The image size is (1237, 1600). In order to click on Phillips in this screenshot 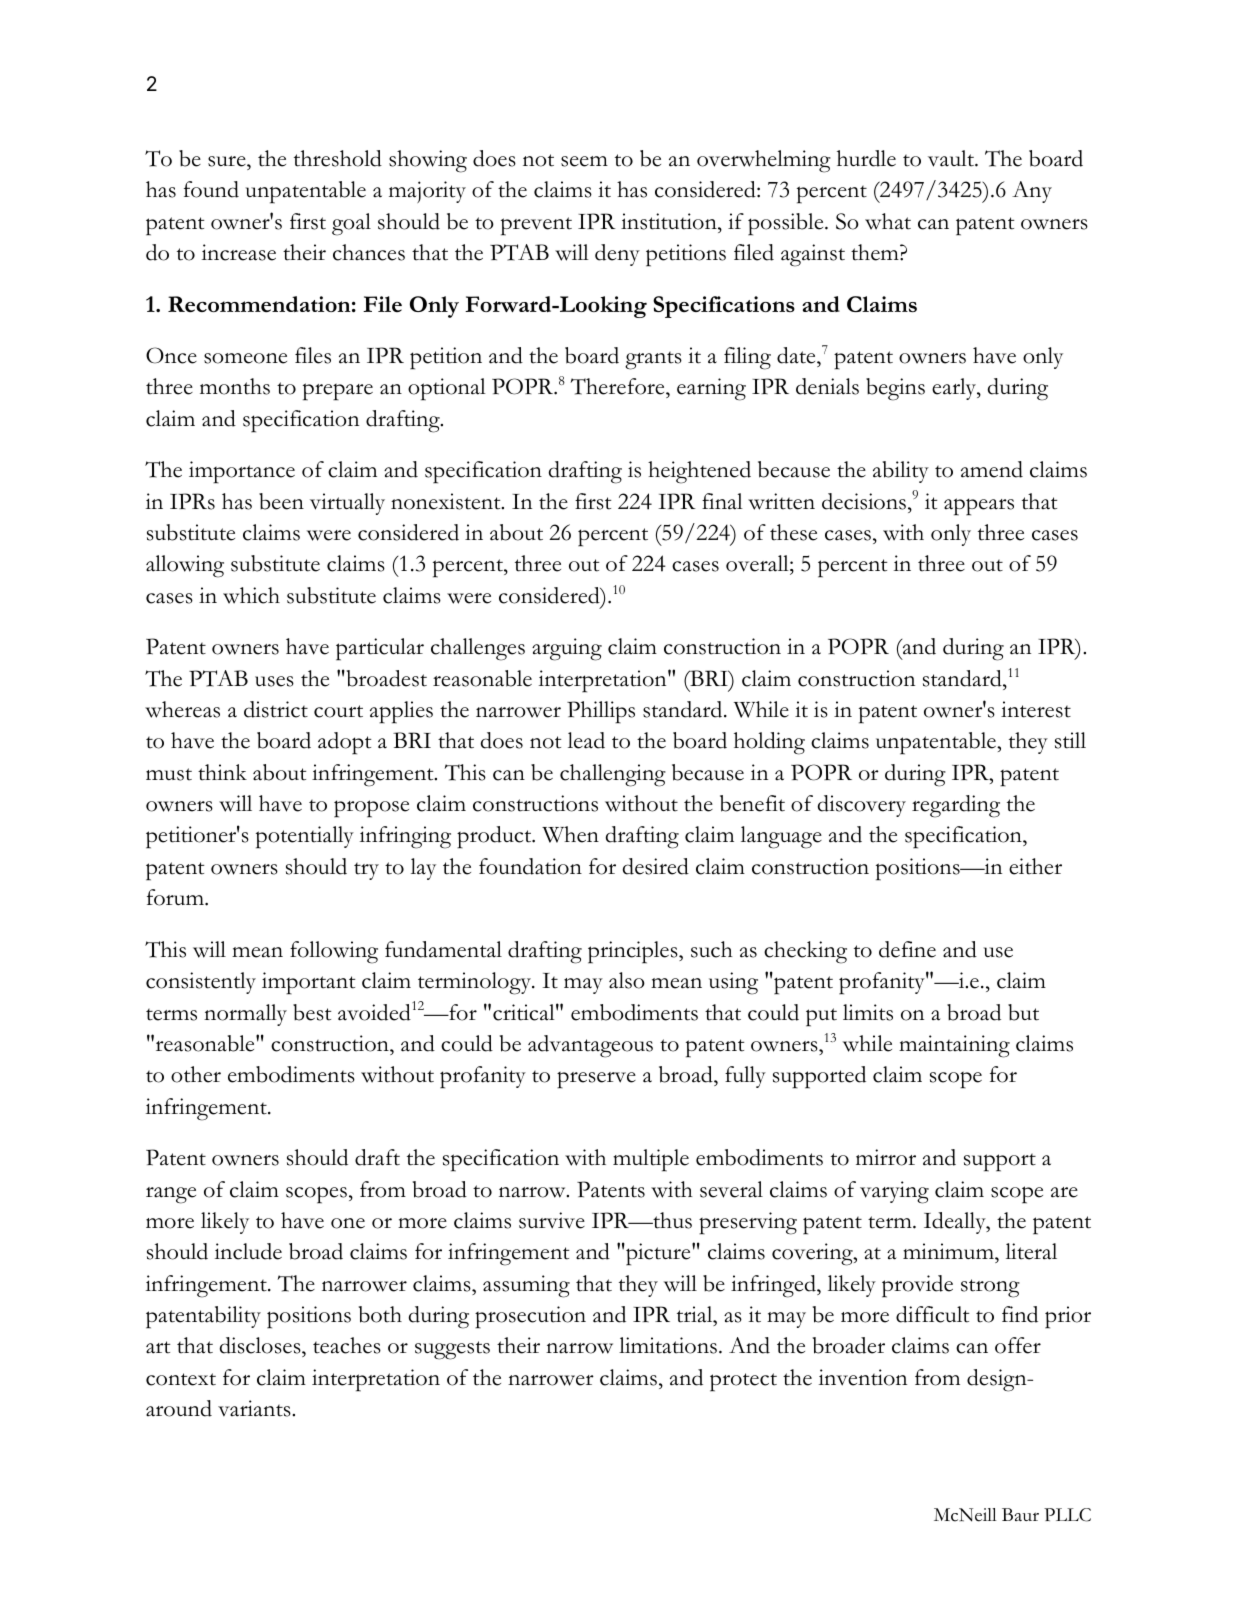, I will do `click(601, 712)`.
